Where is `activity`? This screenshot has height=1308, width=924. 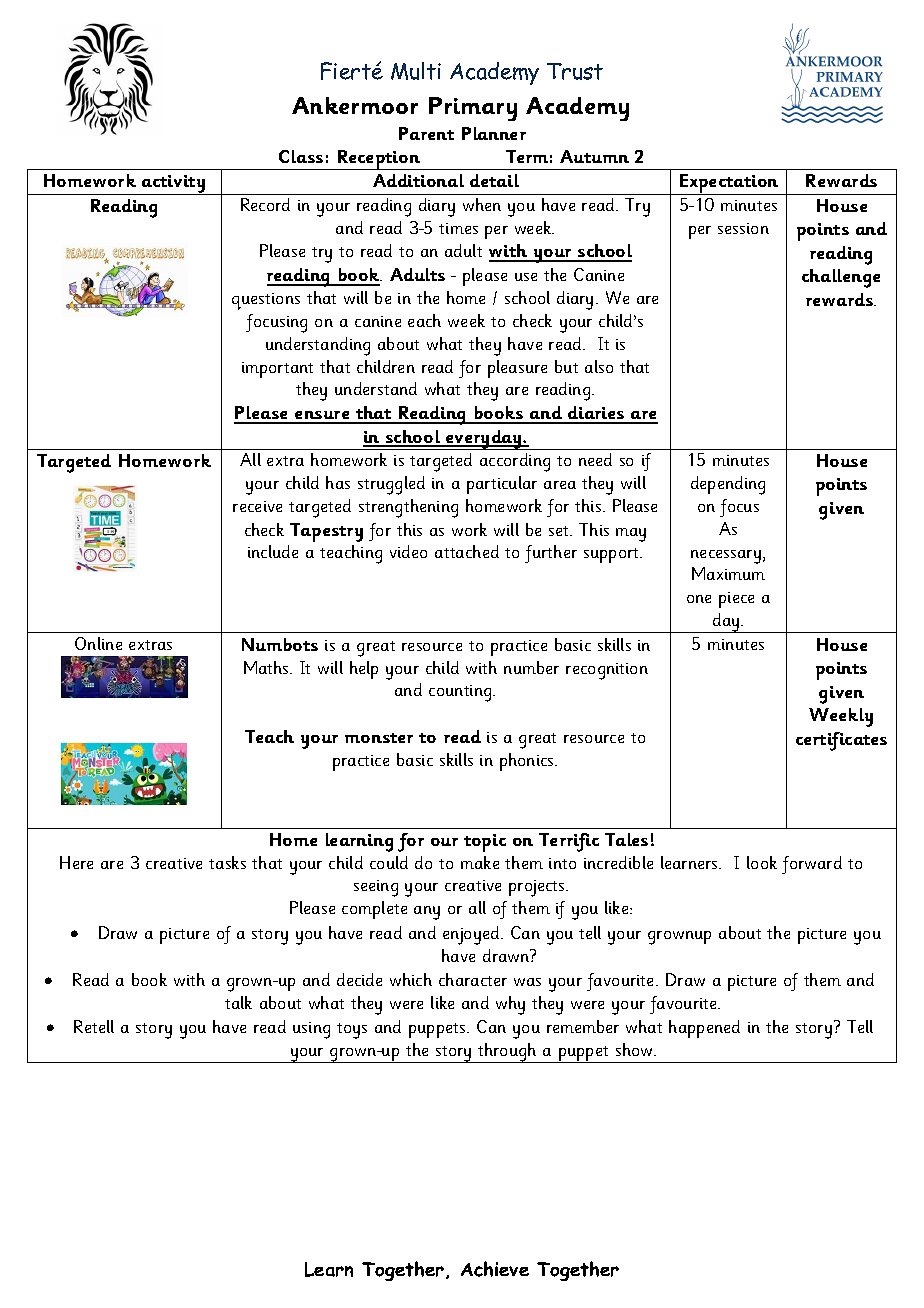 activity is located at coordinates (173, 185).
